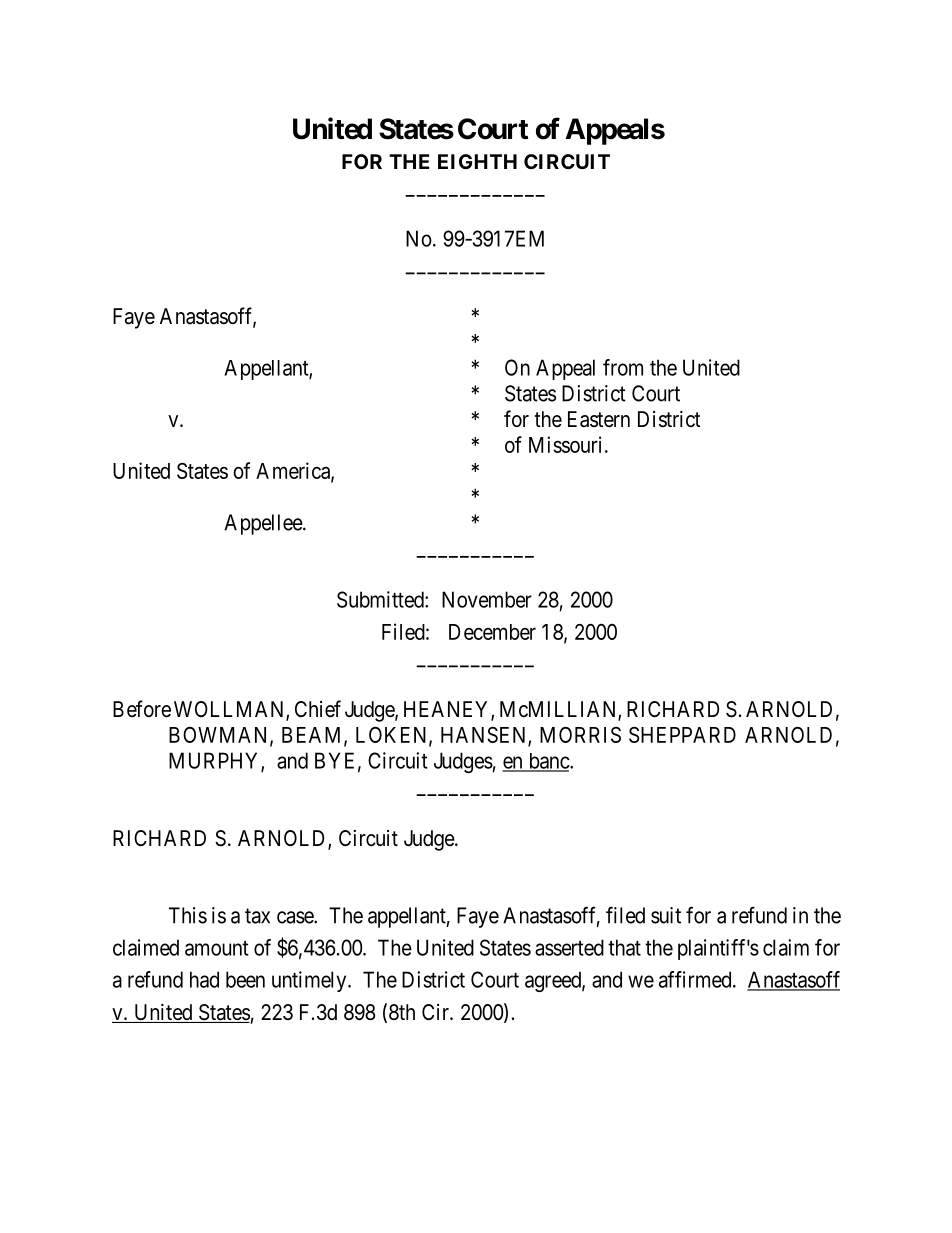 The height and width of the document is (1233, 952). Describe the element at coordinates (492, 632) in the document. I see `December` at that location.
